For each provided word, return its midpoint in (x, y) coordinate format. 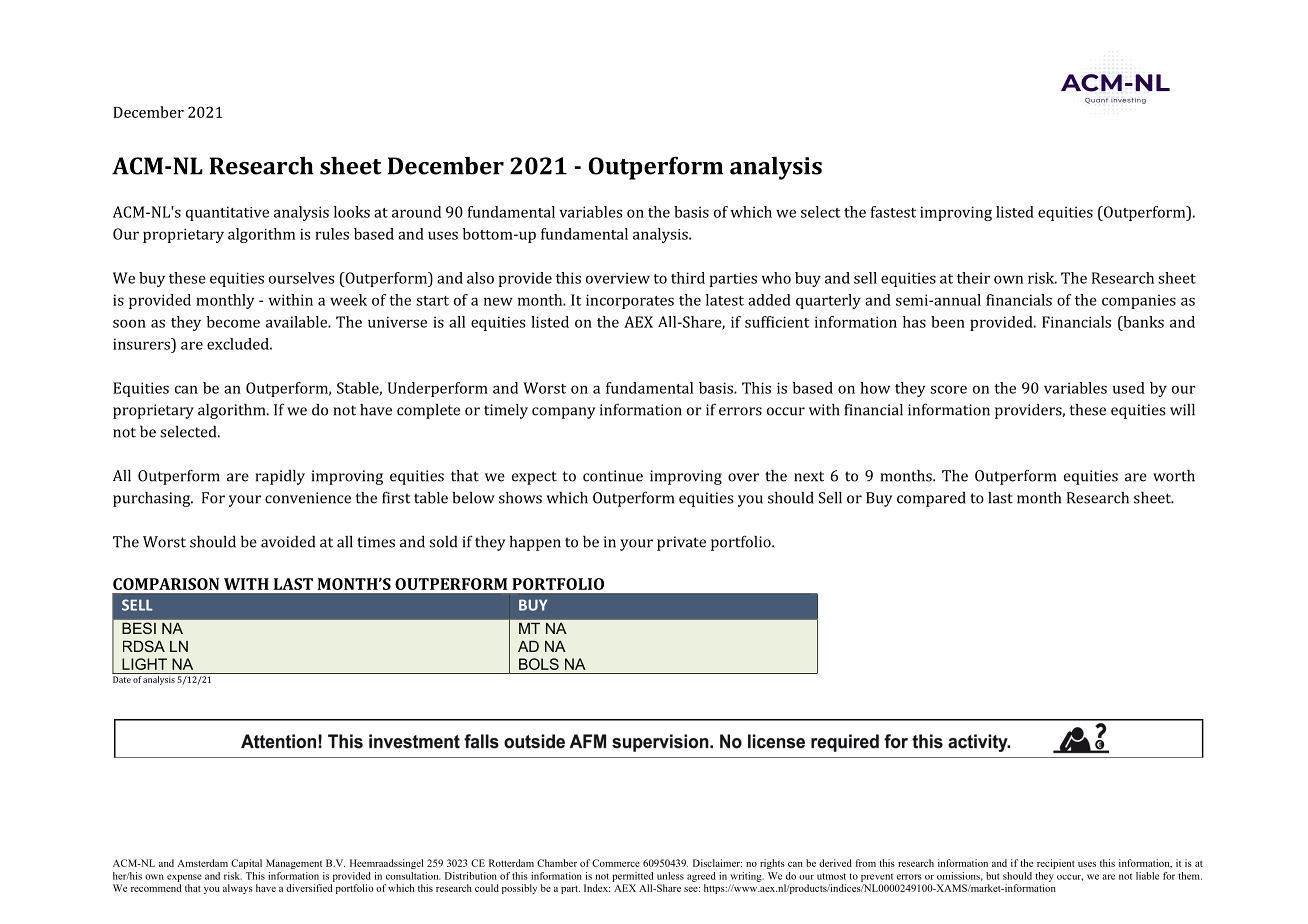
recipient (1056, 864)
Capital (246, 864)
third (688, 278)
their (973, 278)
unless (670, 876)
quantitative (227, 213)
